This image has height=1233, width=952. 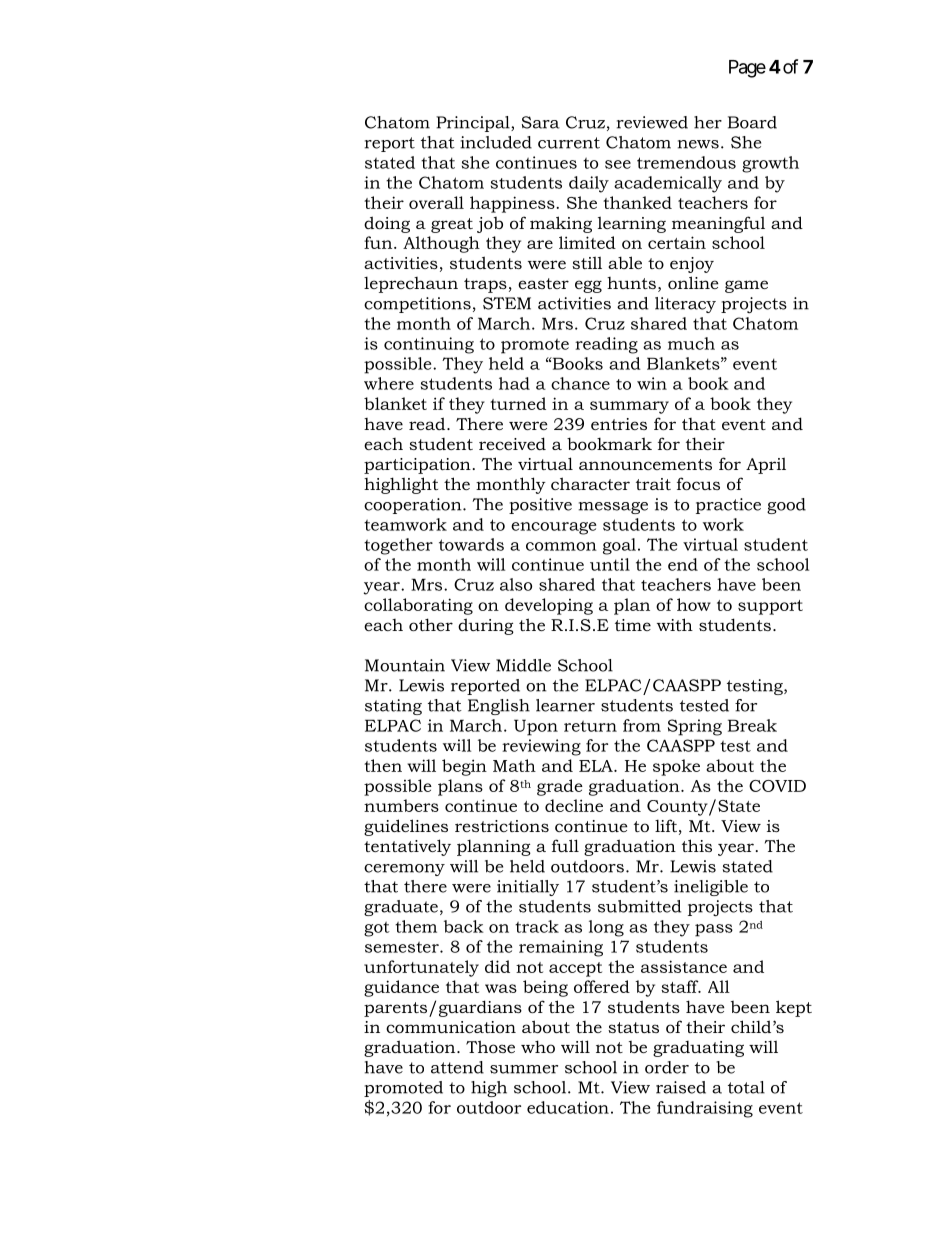 What do you see at coordinates (569, 143) in the image?
I see `current` at bounding box center [569, 143].
